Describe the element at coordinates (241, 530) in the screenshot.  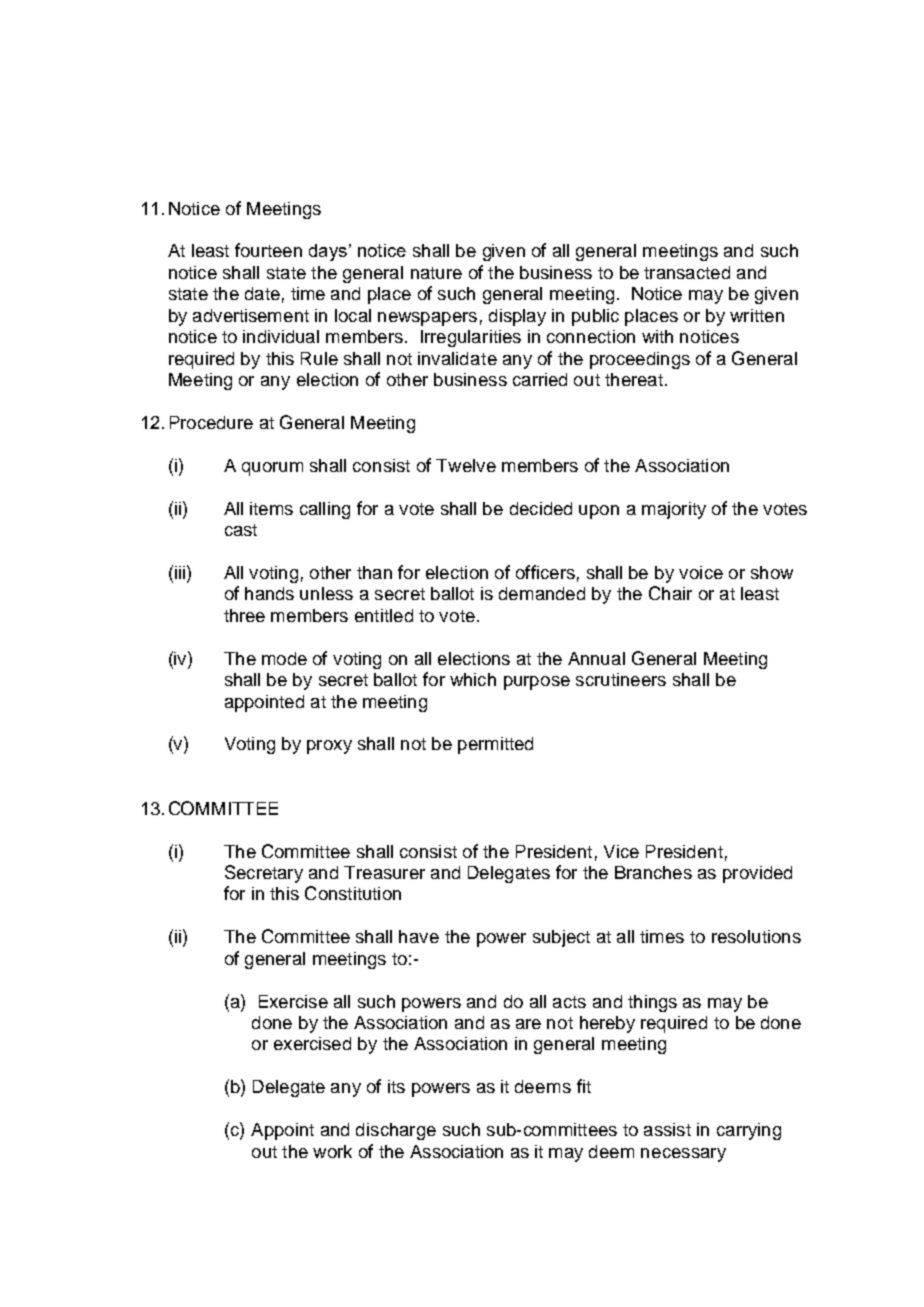
I see `cast` at that location.
